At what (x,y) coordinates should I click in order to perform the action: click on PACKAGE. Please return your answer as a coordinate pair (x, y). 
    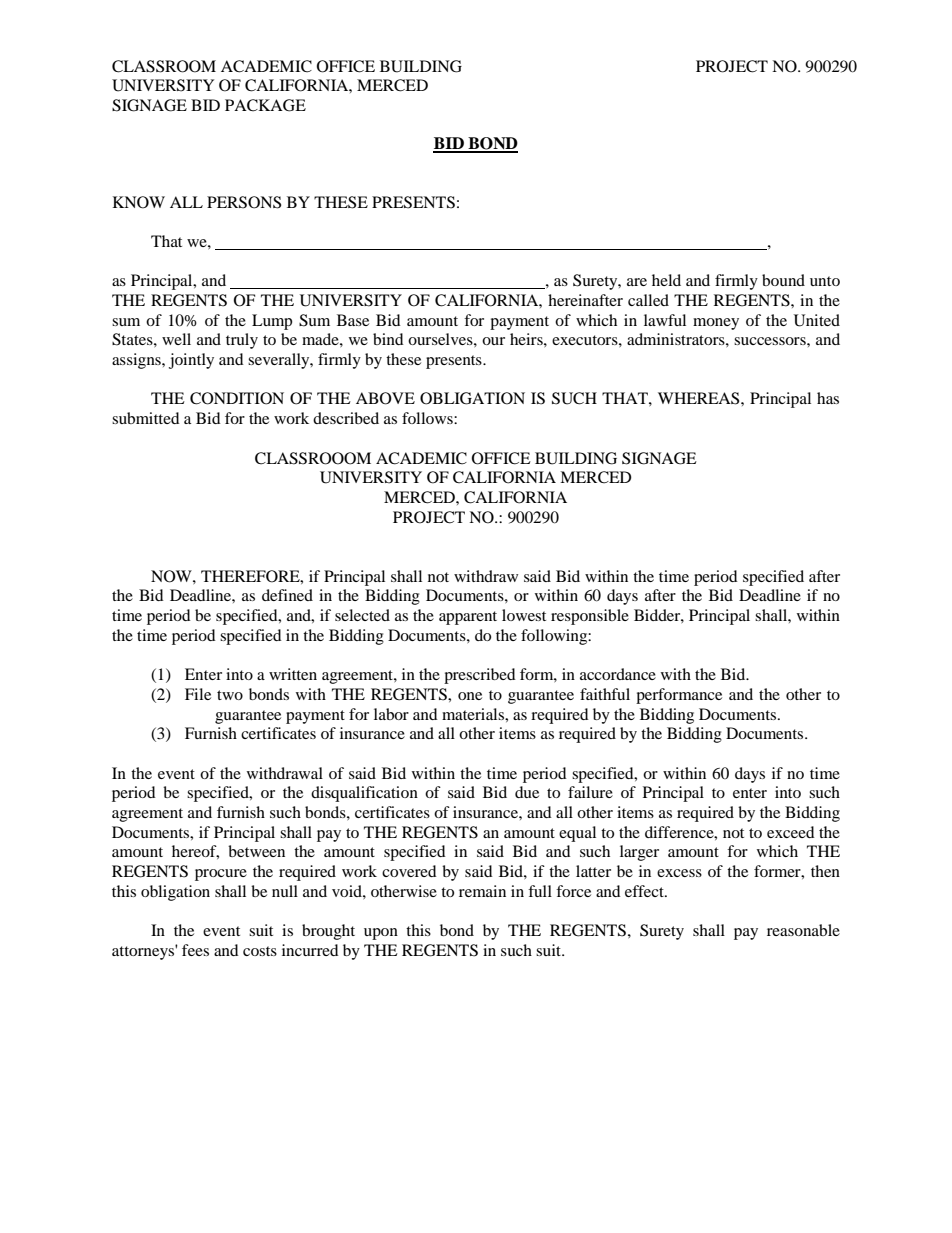
    Looking at the image, I should click on (265, 105).
